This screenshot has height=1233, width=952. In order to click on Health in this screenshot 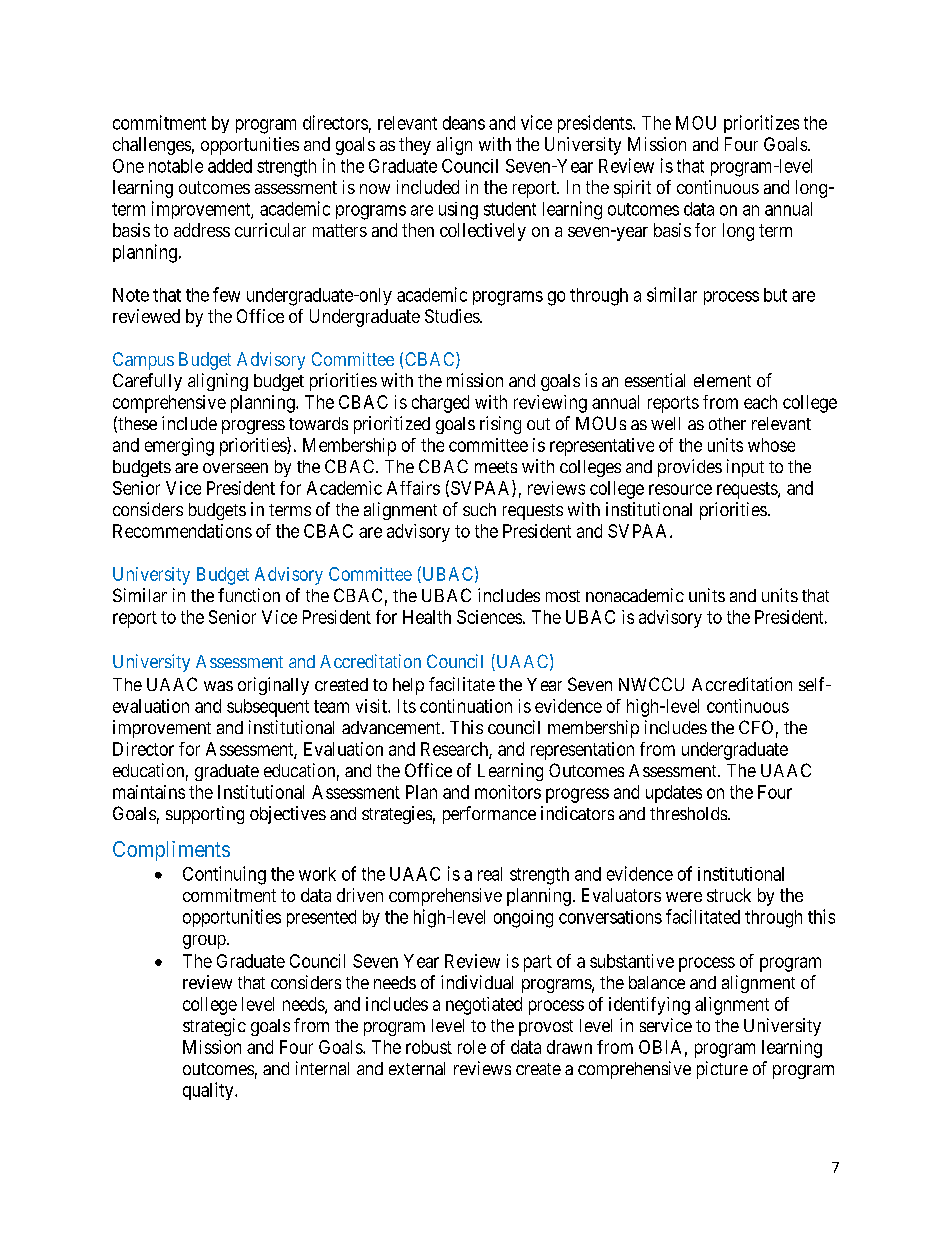, I will do `click(427, 617)`.
